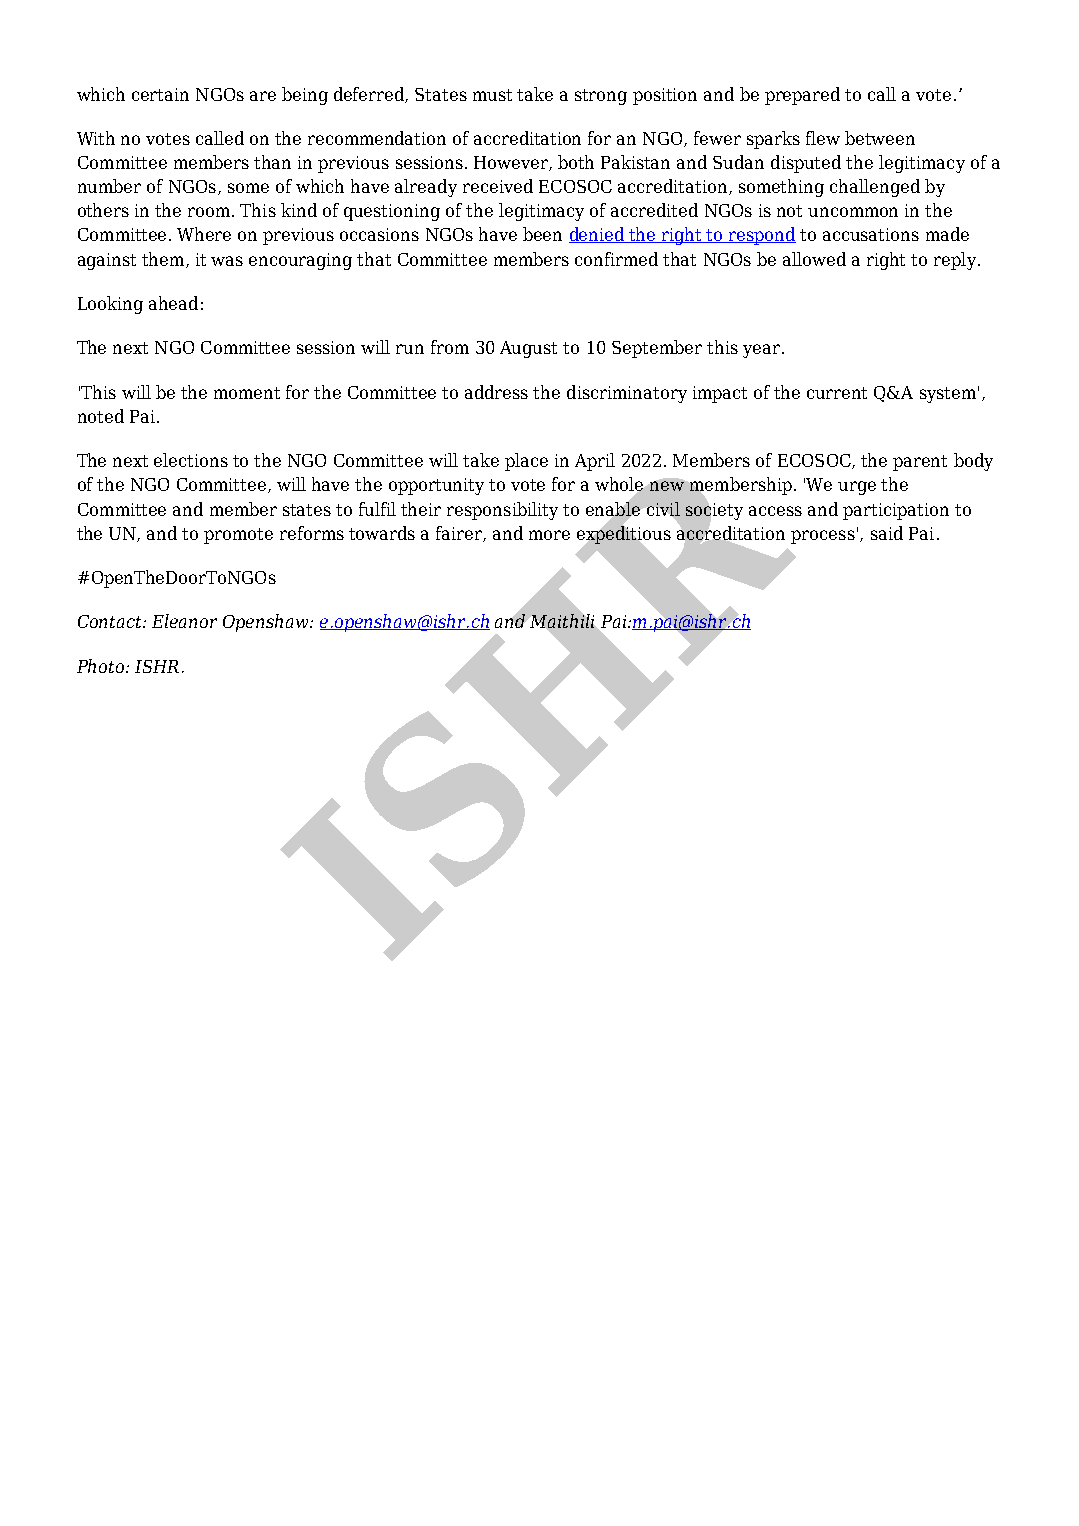 The image size is (1079, 1526). What do you see at coordinates (542, 234) in the page?
I see `been` at bounding box center [542, 234].
